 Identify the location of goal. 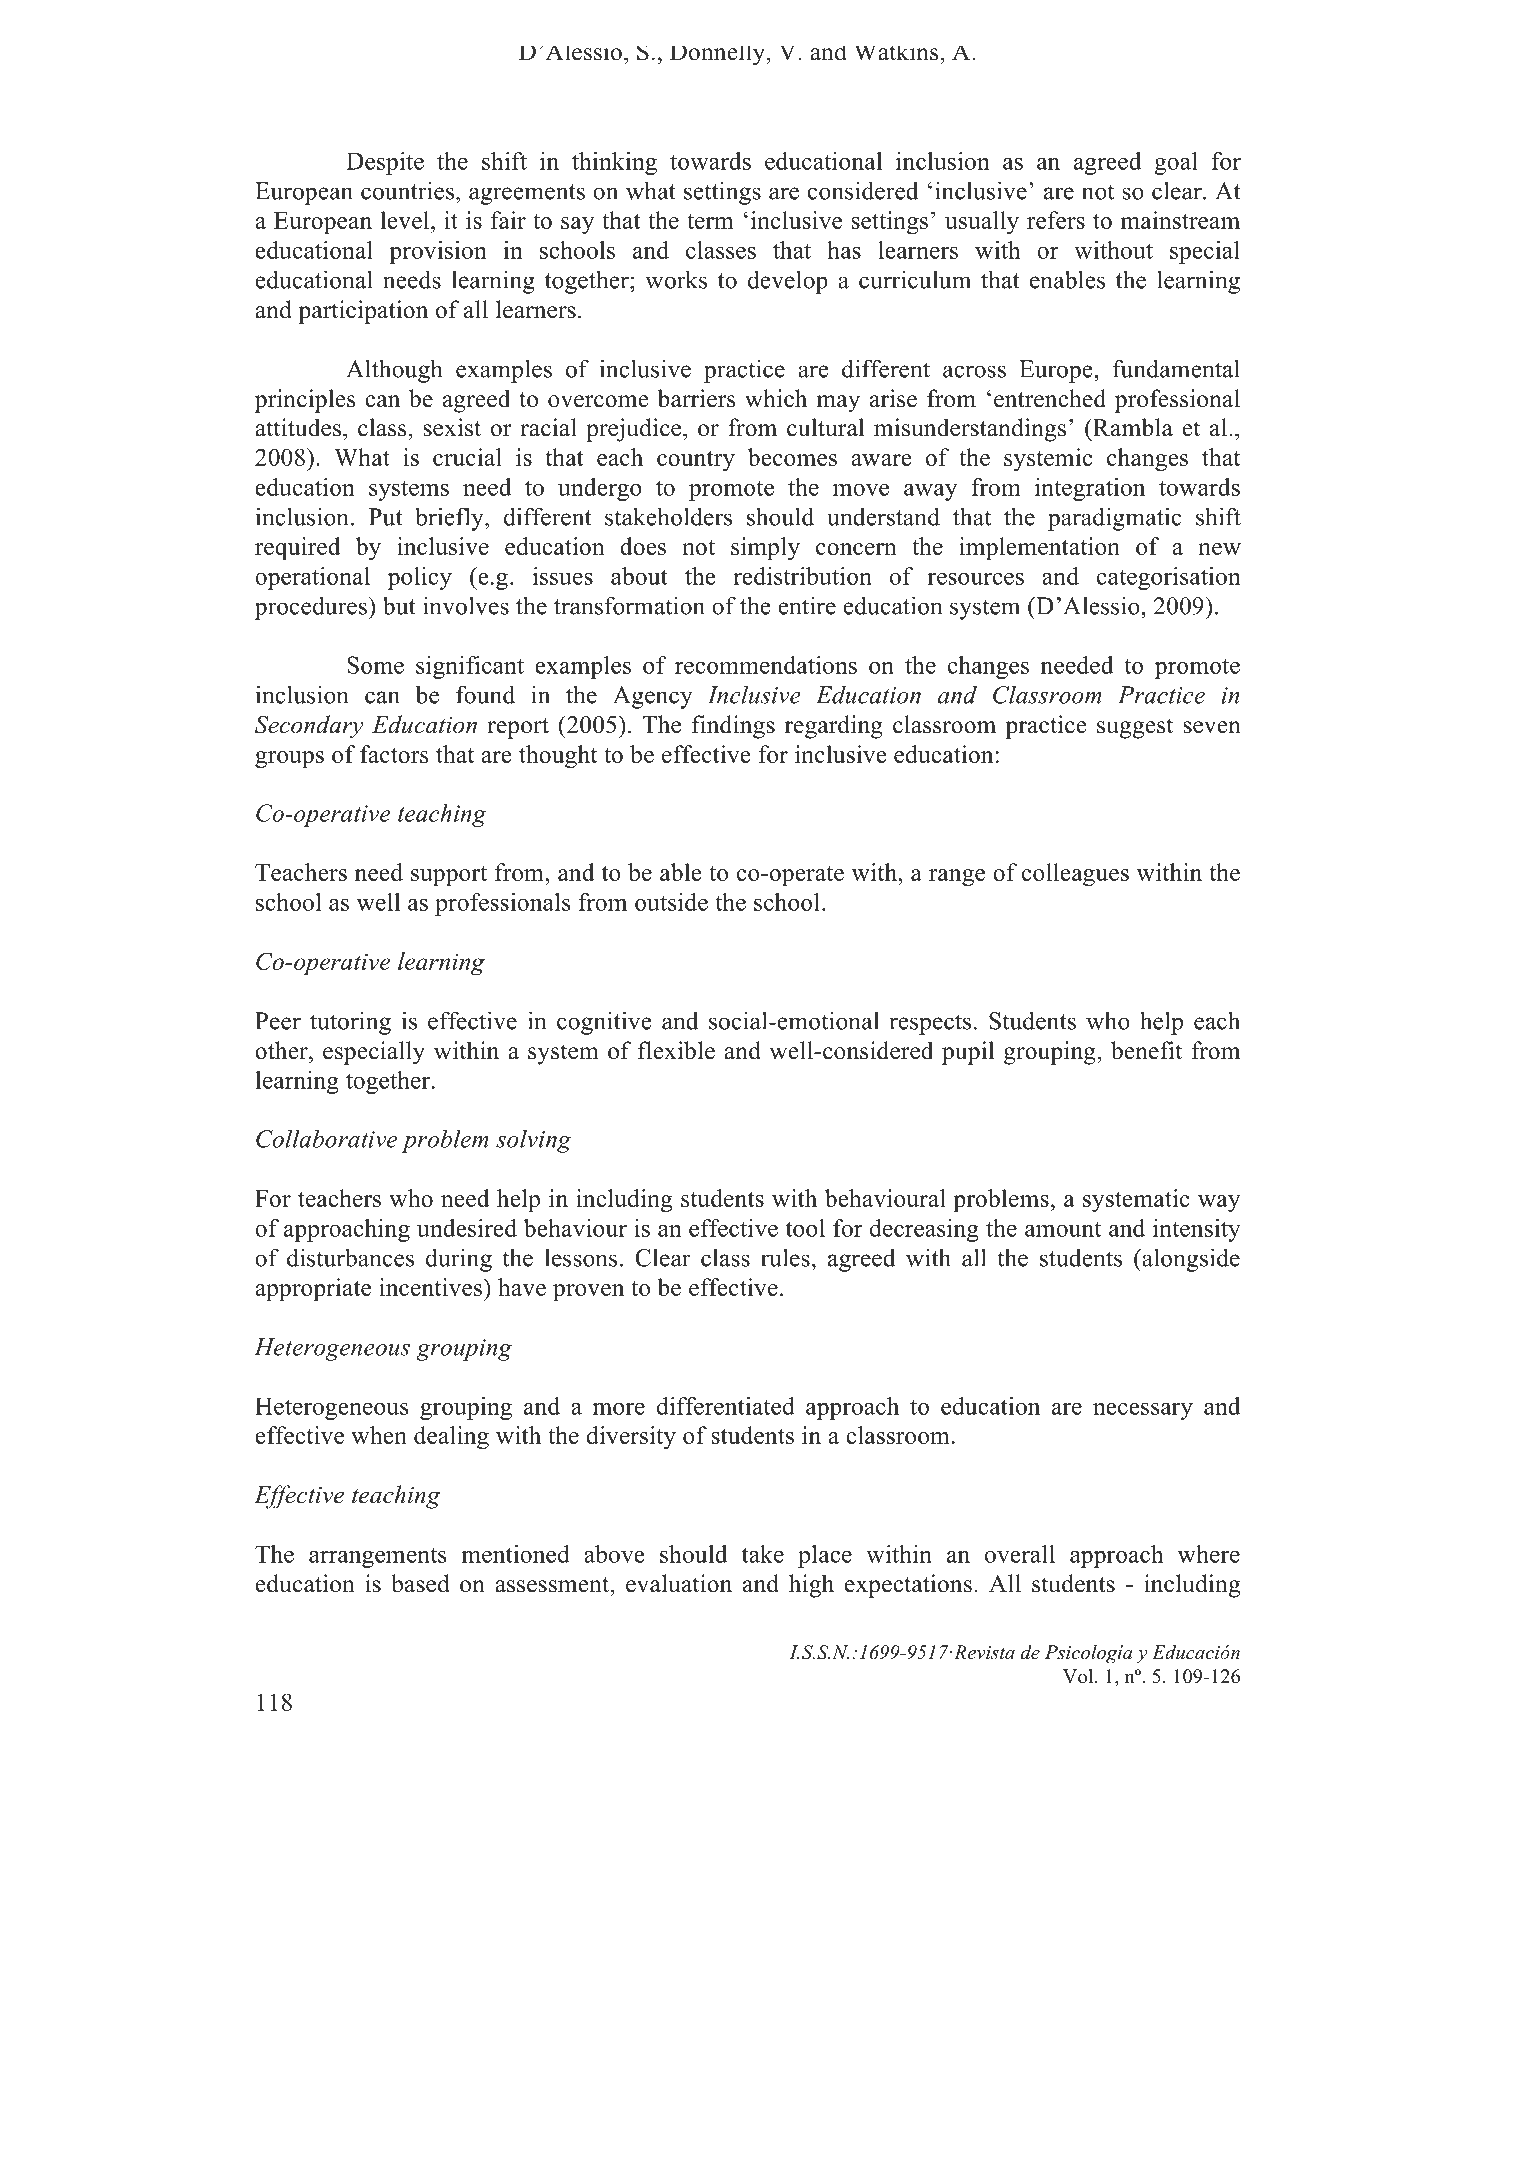
(1176, 163).
